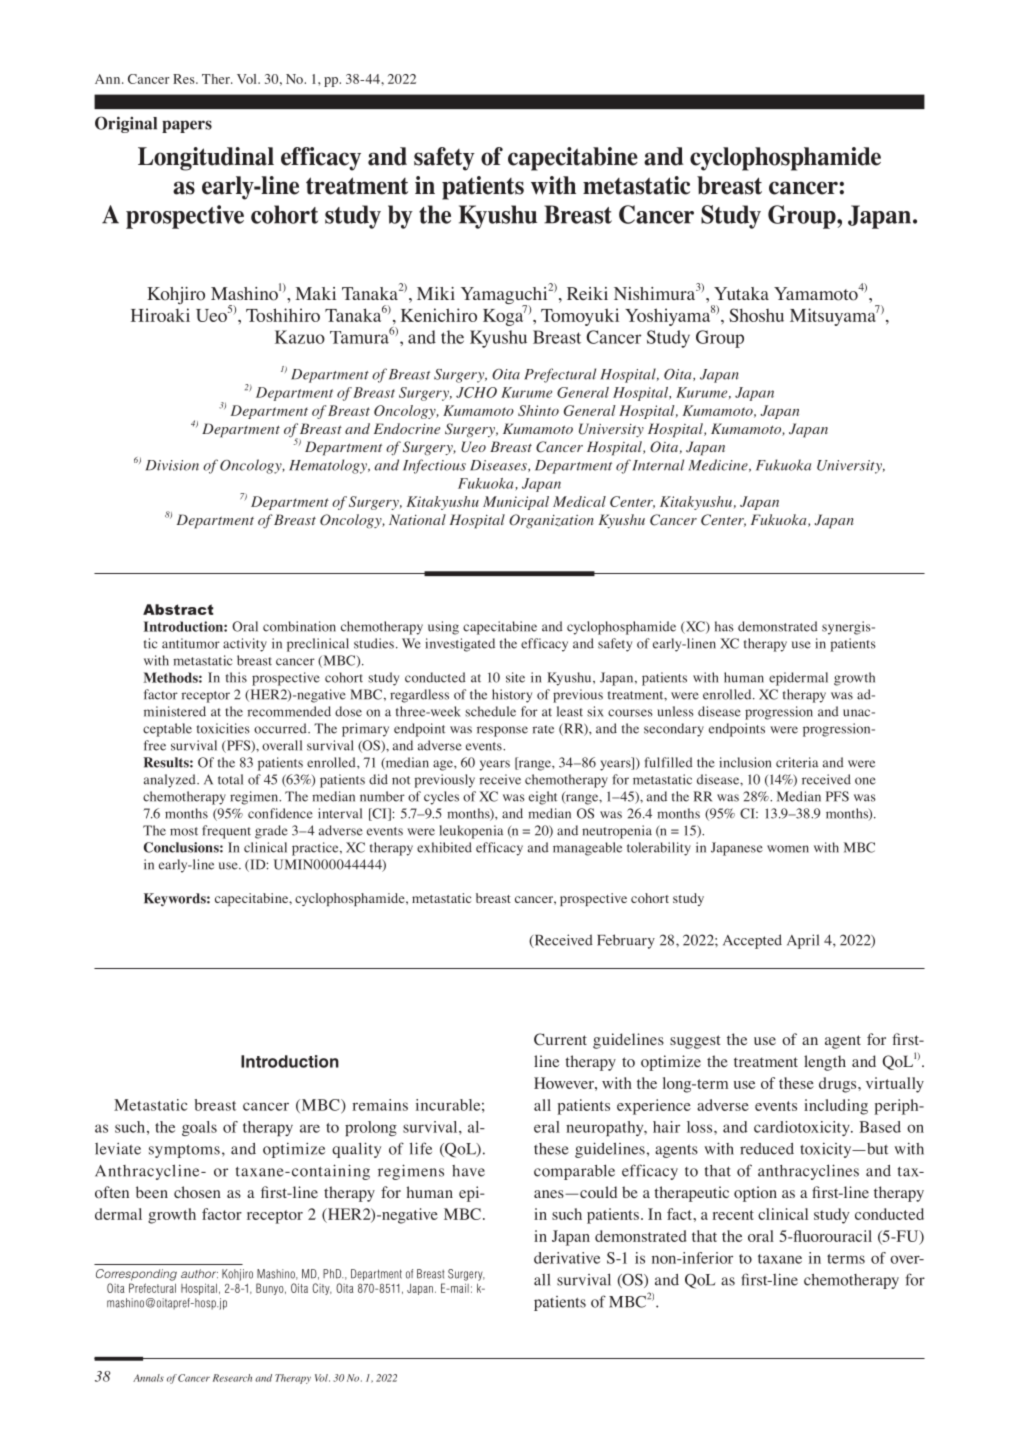  What do you see at coordinates (232, 1378) in the document?
I see `Research` at bounding box center [232, 1378].
